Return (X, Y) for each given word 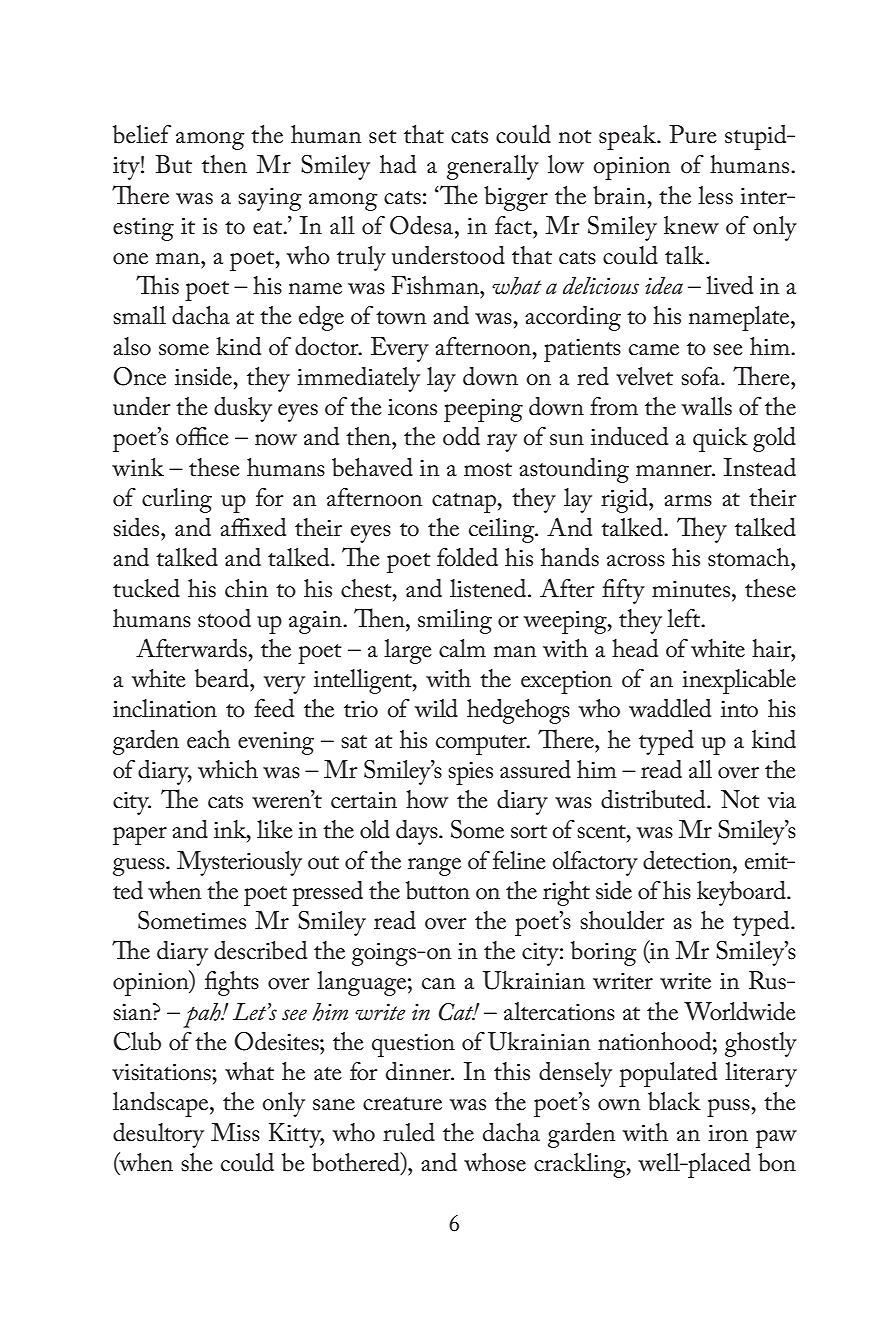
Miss (235, 1132)
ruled (409, 1132)
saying (270, 199)
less (715, 195)
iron (728, 1133)
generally (493, 167)
